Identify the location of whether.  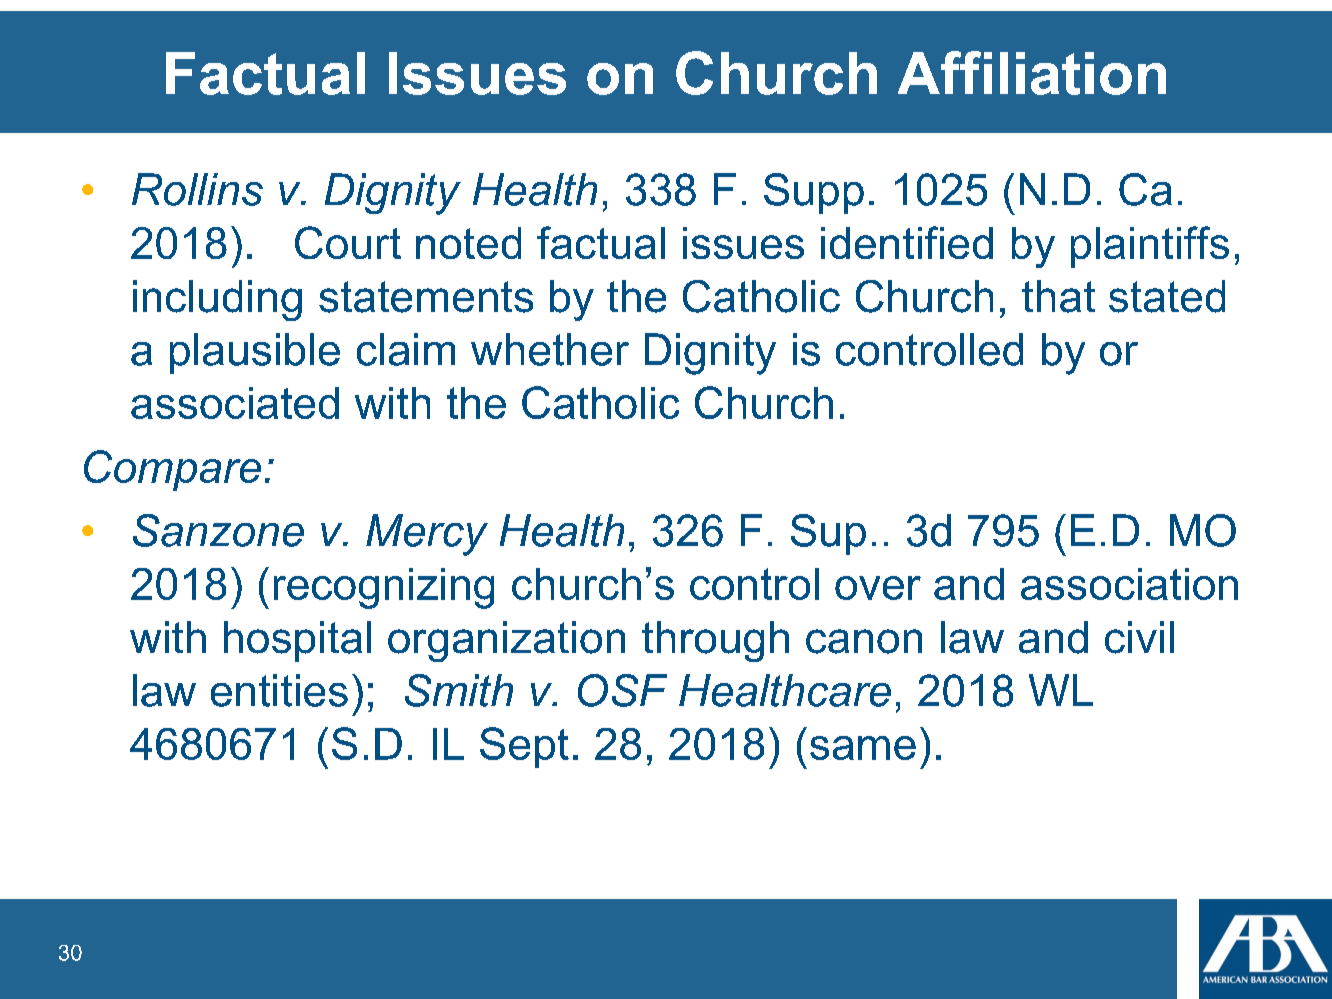
(550, 349).
